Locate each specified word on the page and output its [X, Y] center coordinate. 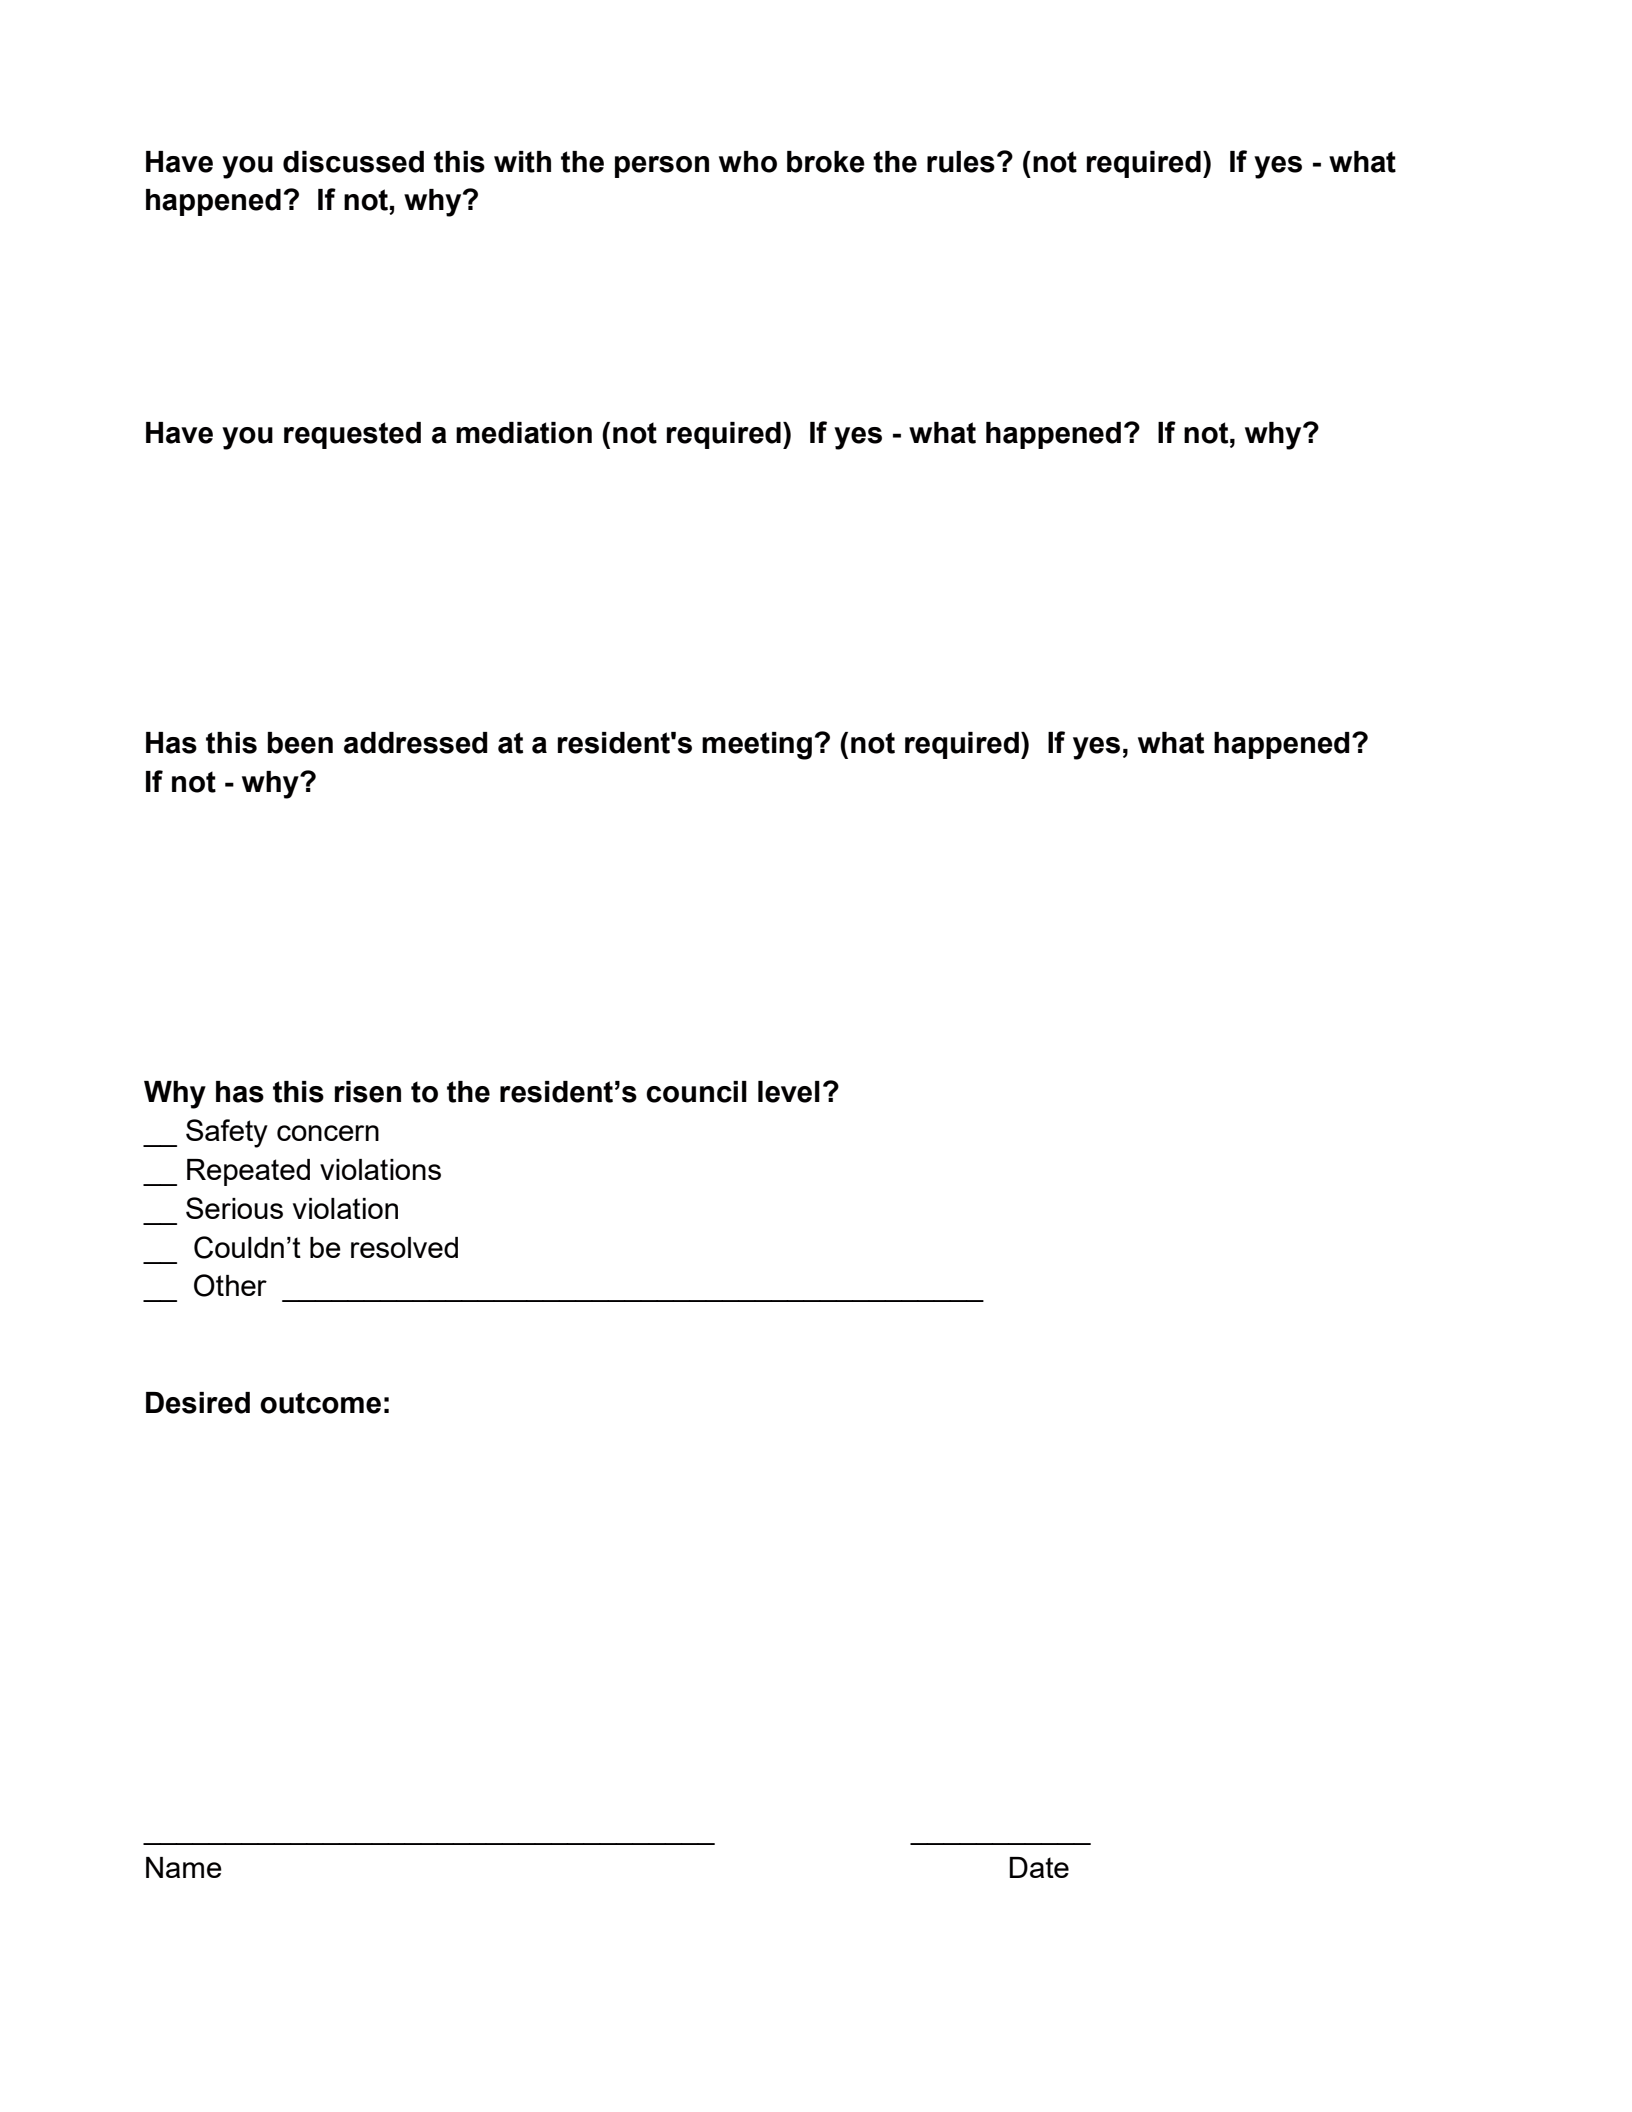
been [300, 743]
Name [184, 1867]
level [789, 1092]
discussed [353, 162]
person [662, 167]
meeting [757, 746]
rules [961, 162]
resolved [404, 1247]
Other [230, 1285]
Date [1039, 1867]
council [696, 1092]
